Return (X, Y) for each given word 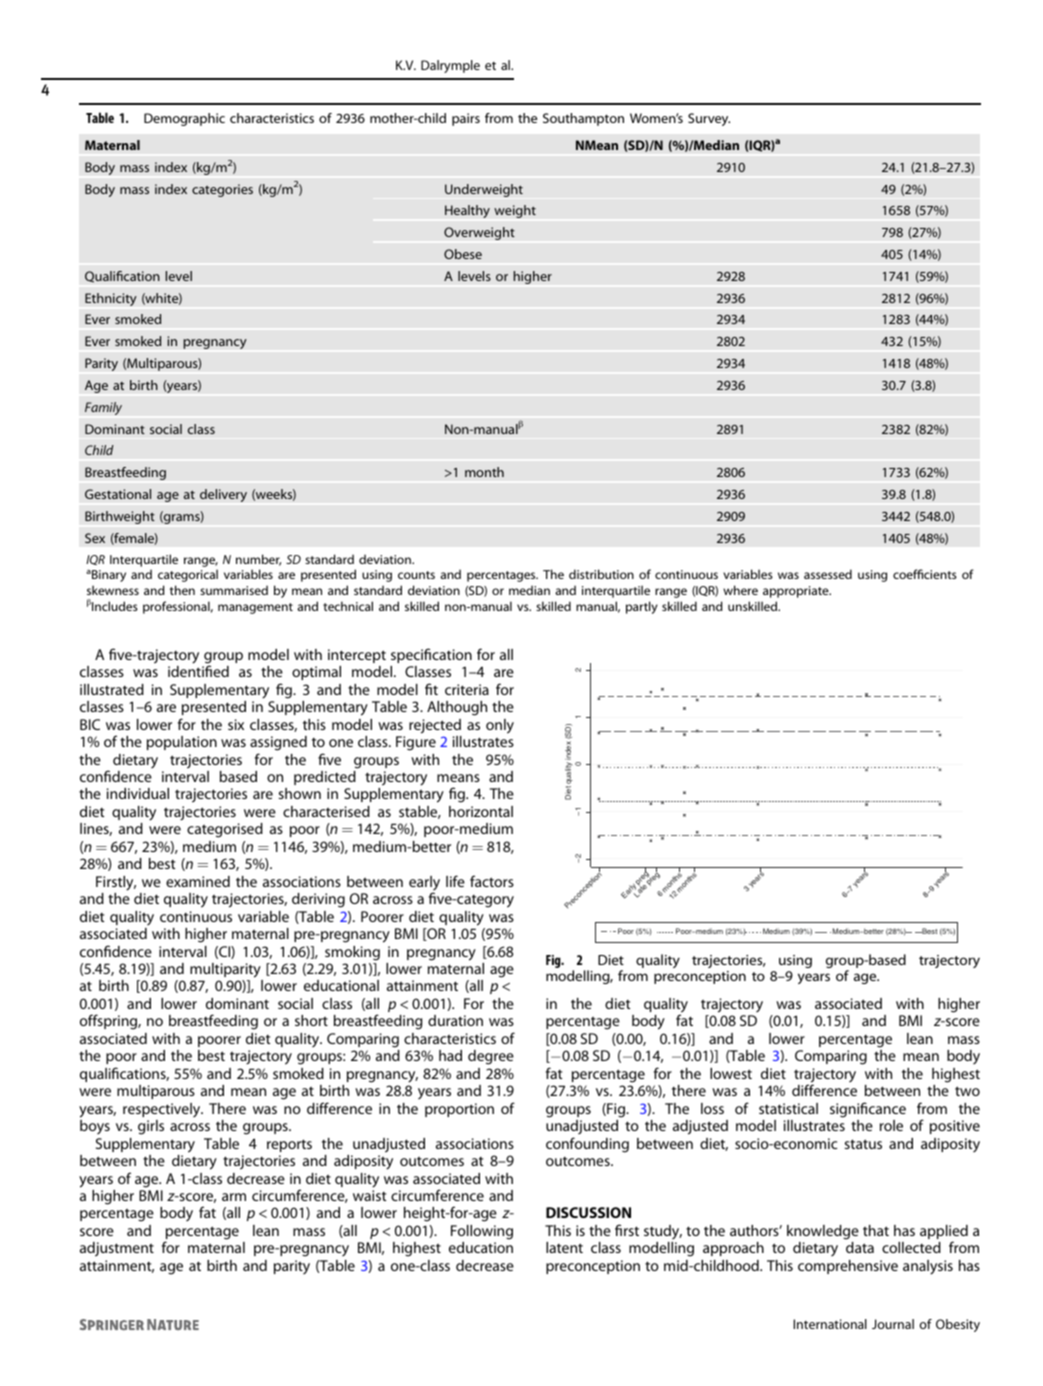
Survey (709, 119)
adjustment (117, 1249)
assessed (828, 574)
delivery (223, 495)
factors (492, 881)
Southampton (583, 119)
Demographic (184, 119)
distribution (601, 574)
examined (198, 881)
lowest (731, 1073)
